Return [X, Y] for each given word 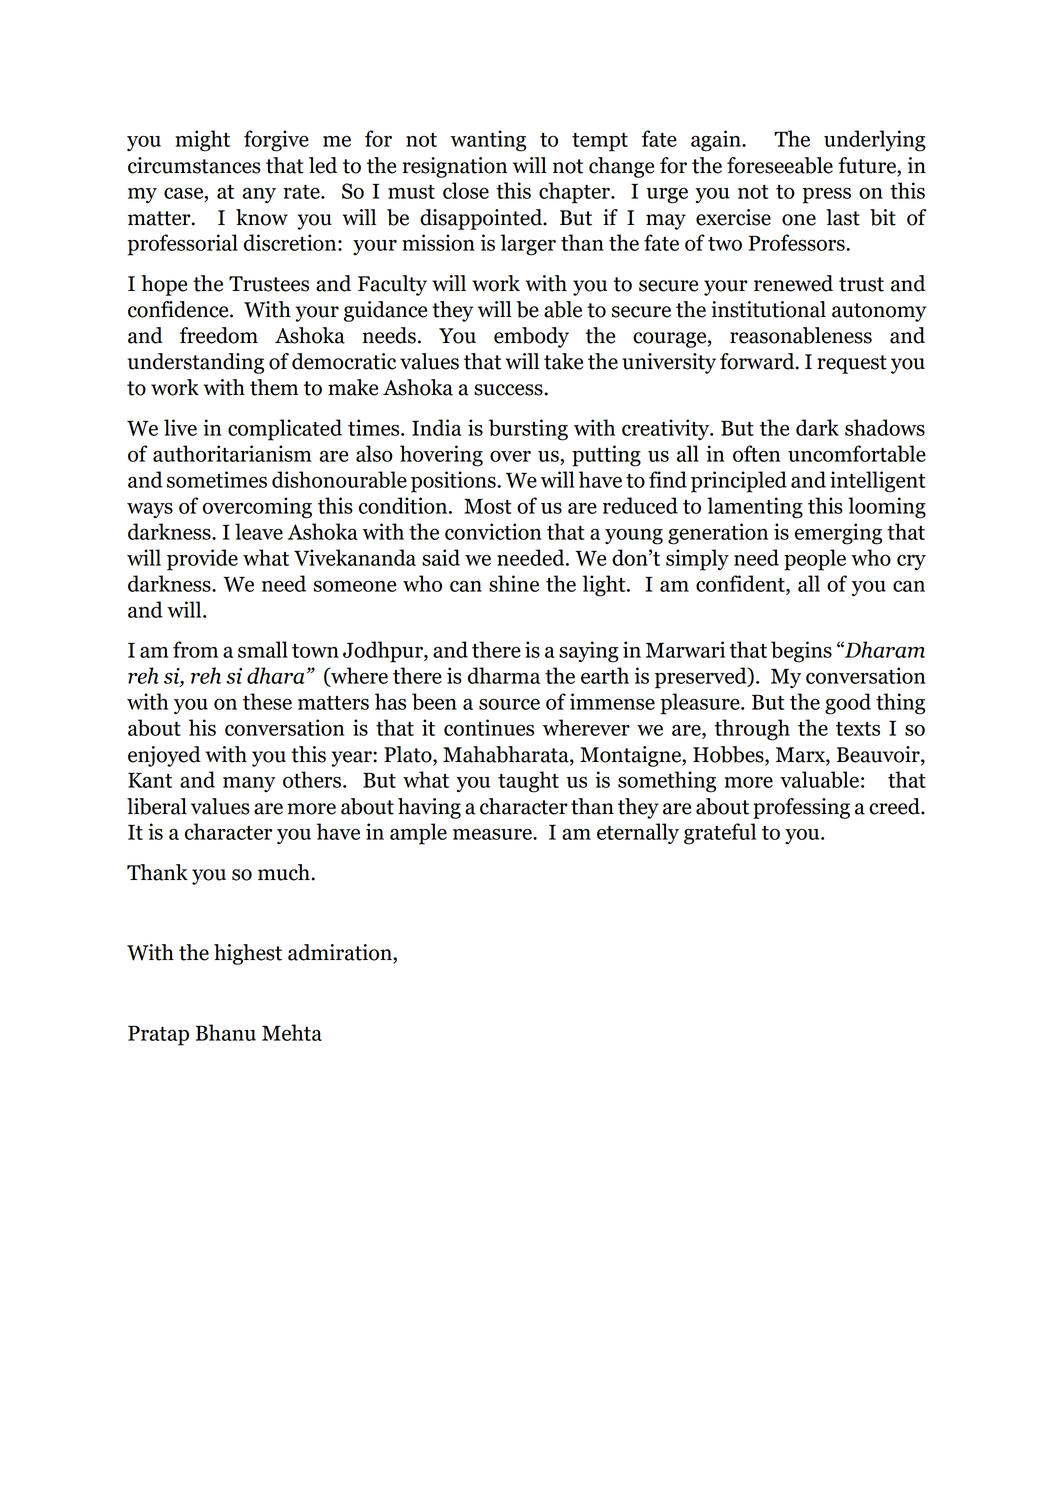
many [249, 784]
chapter [575, 193]
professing [801, 808]
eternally [638, 833]
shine [514, 583]
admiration [341, 953]
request [852, 364]
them [274, 387]
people [815, 560]
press [826, 195]
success [508, 390]
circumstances [194, 165]
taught [528, 782]
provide [202, 560]
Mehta [292, 1032]
